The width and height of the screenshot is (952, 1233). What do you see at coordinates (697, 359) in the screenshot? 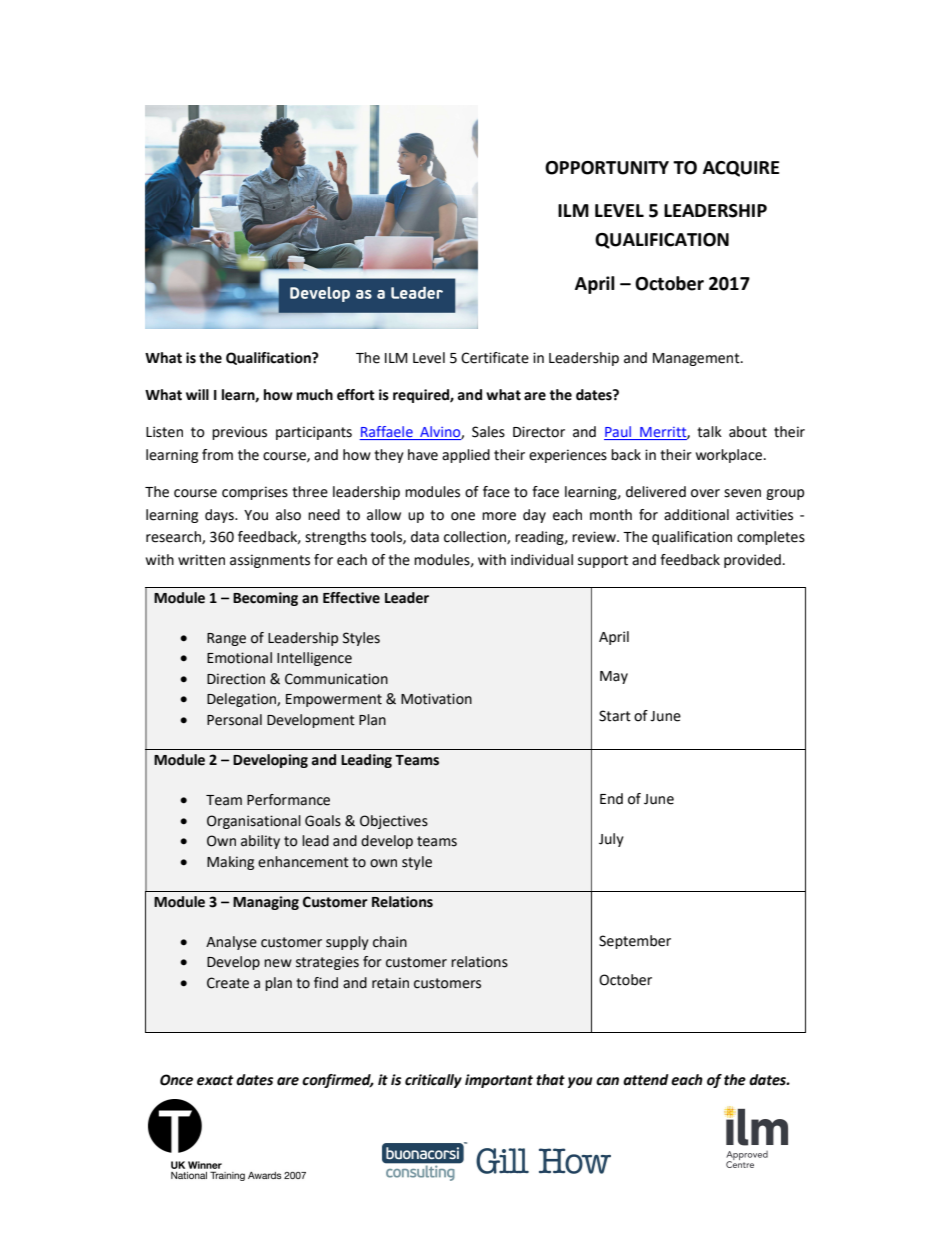
I see `Management` at bounding box center [697, 359].
